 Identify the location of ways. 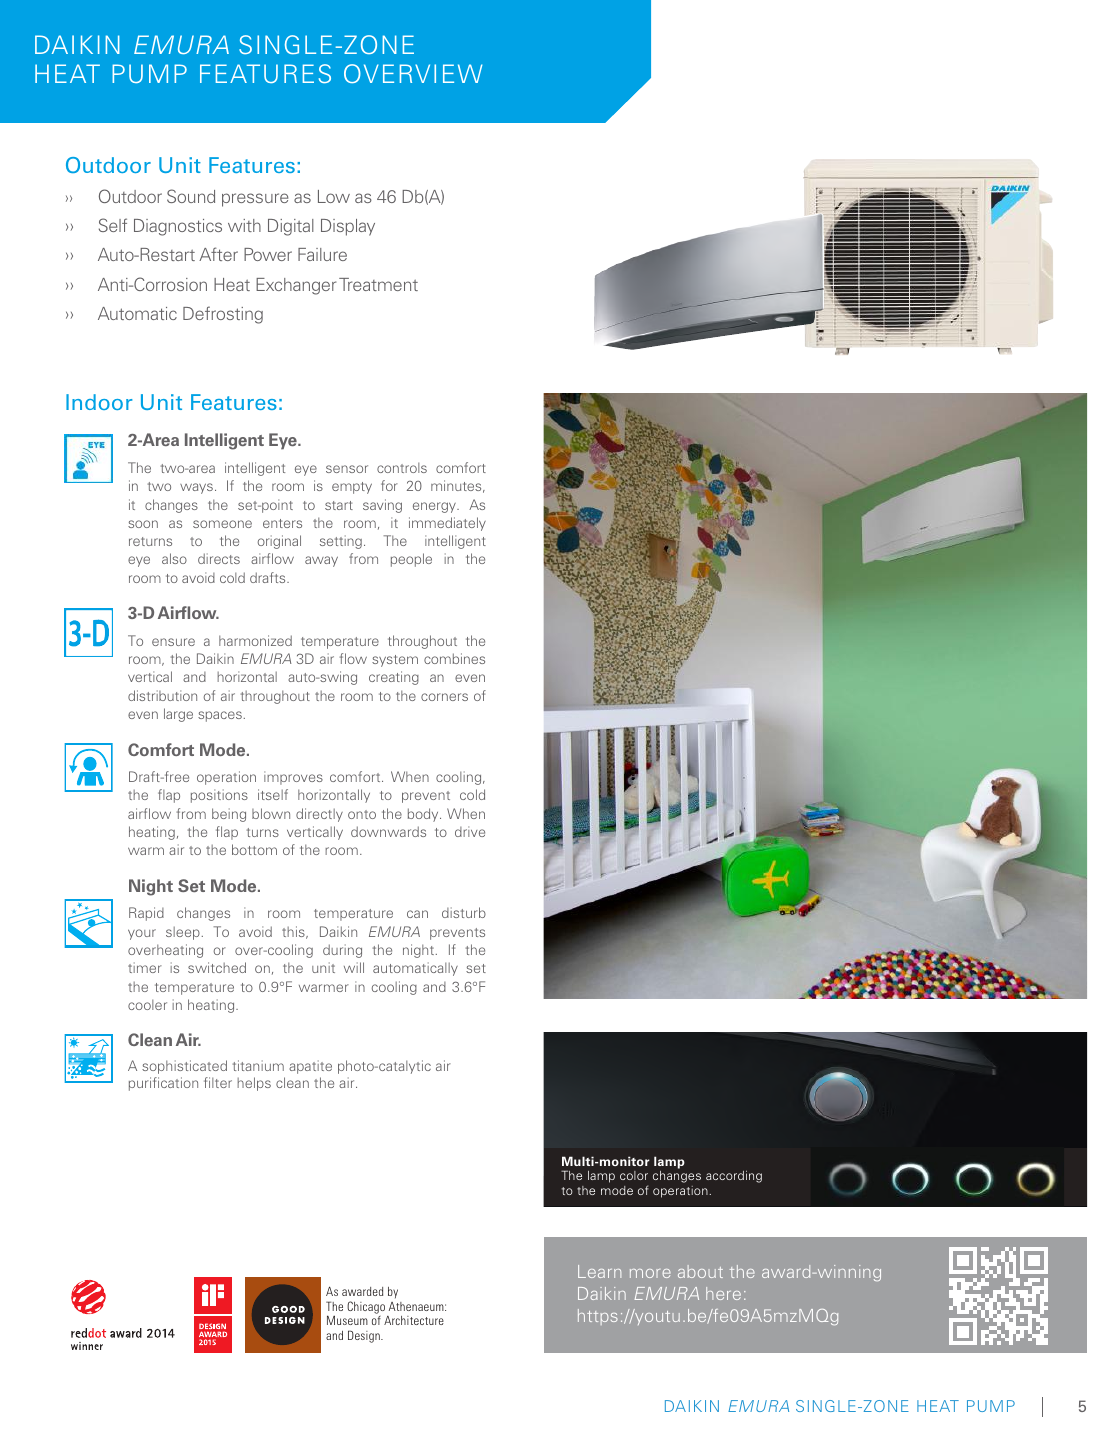
(196, 488).
